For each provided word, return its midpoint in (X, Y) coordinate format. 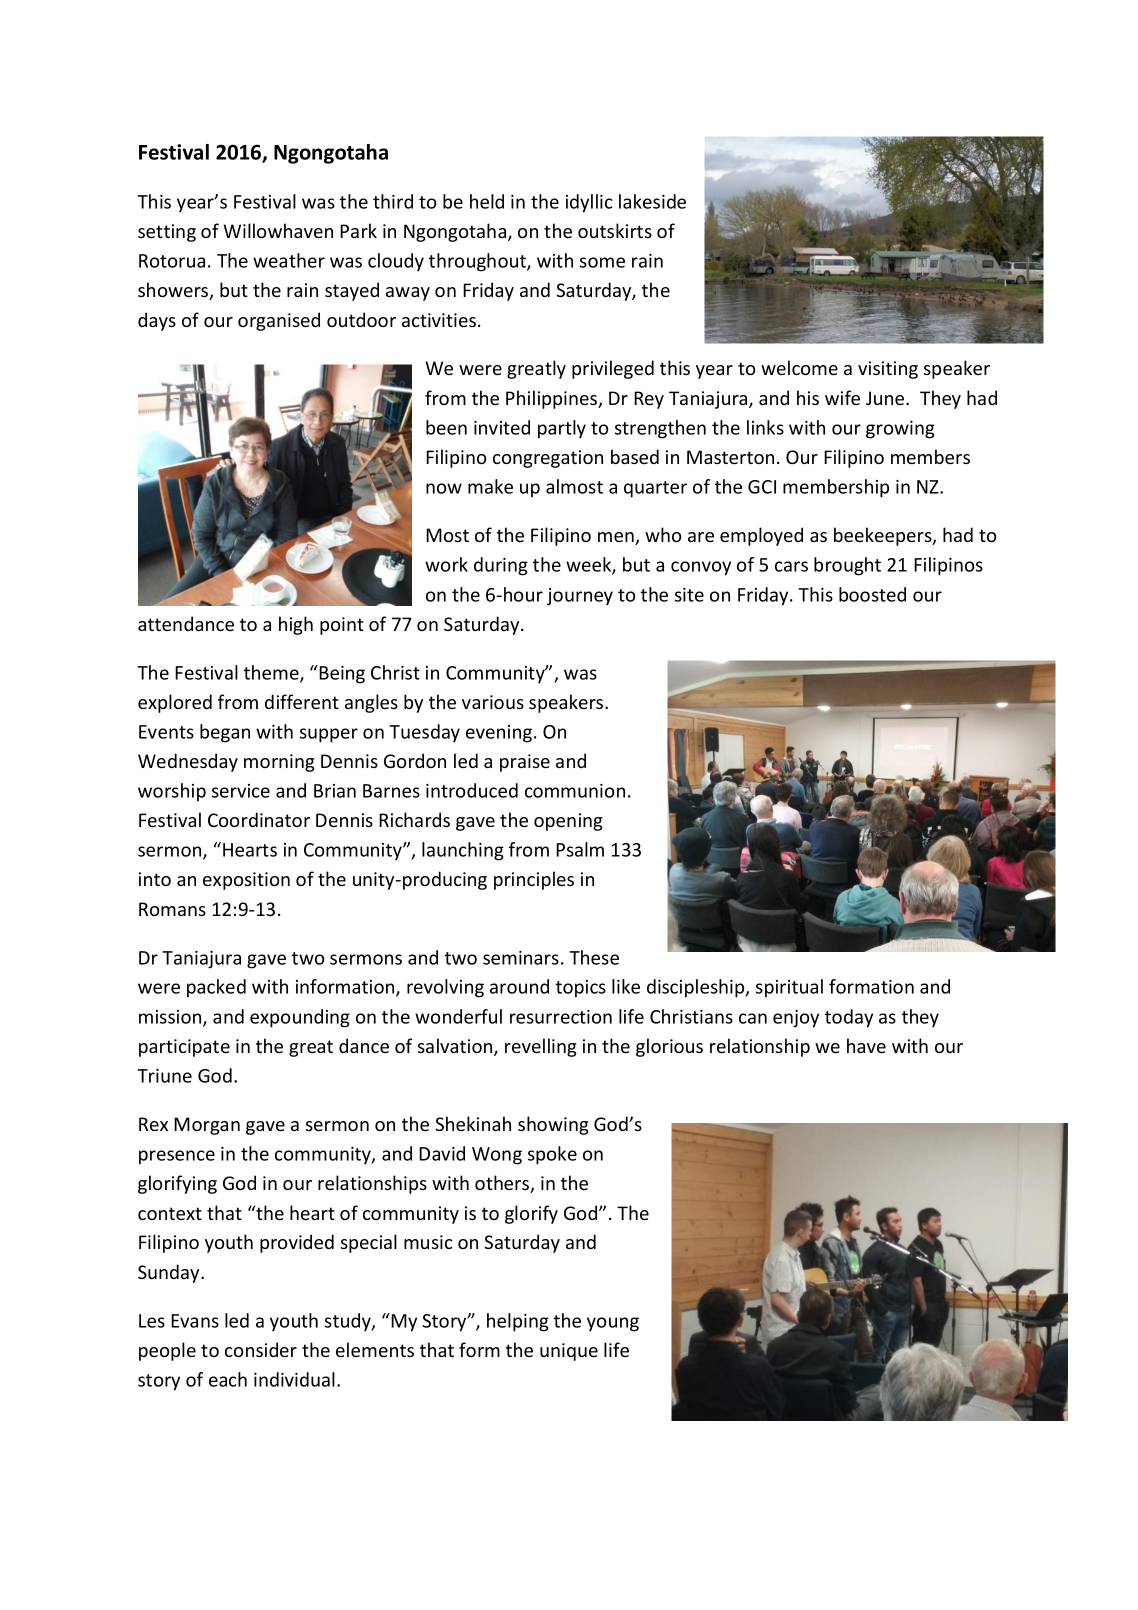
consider (261, 1349)
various (493, 702)
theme (272, 673)
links (765, 427)
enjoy (796, 1019)
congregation (548, 459)
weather (289, 260)
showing (553, 1125)
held (487, 201)
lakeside (652, 201)
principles (534, 880)
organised (279, 321)
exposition (246, 881)
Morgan (207, 1126)
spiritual (789, 988)
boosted (872, 594)
